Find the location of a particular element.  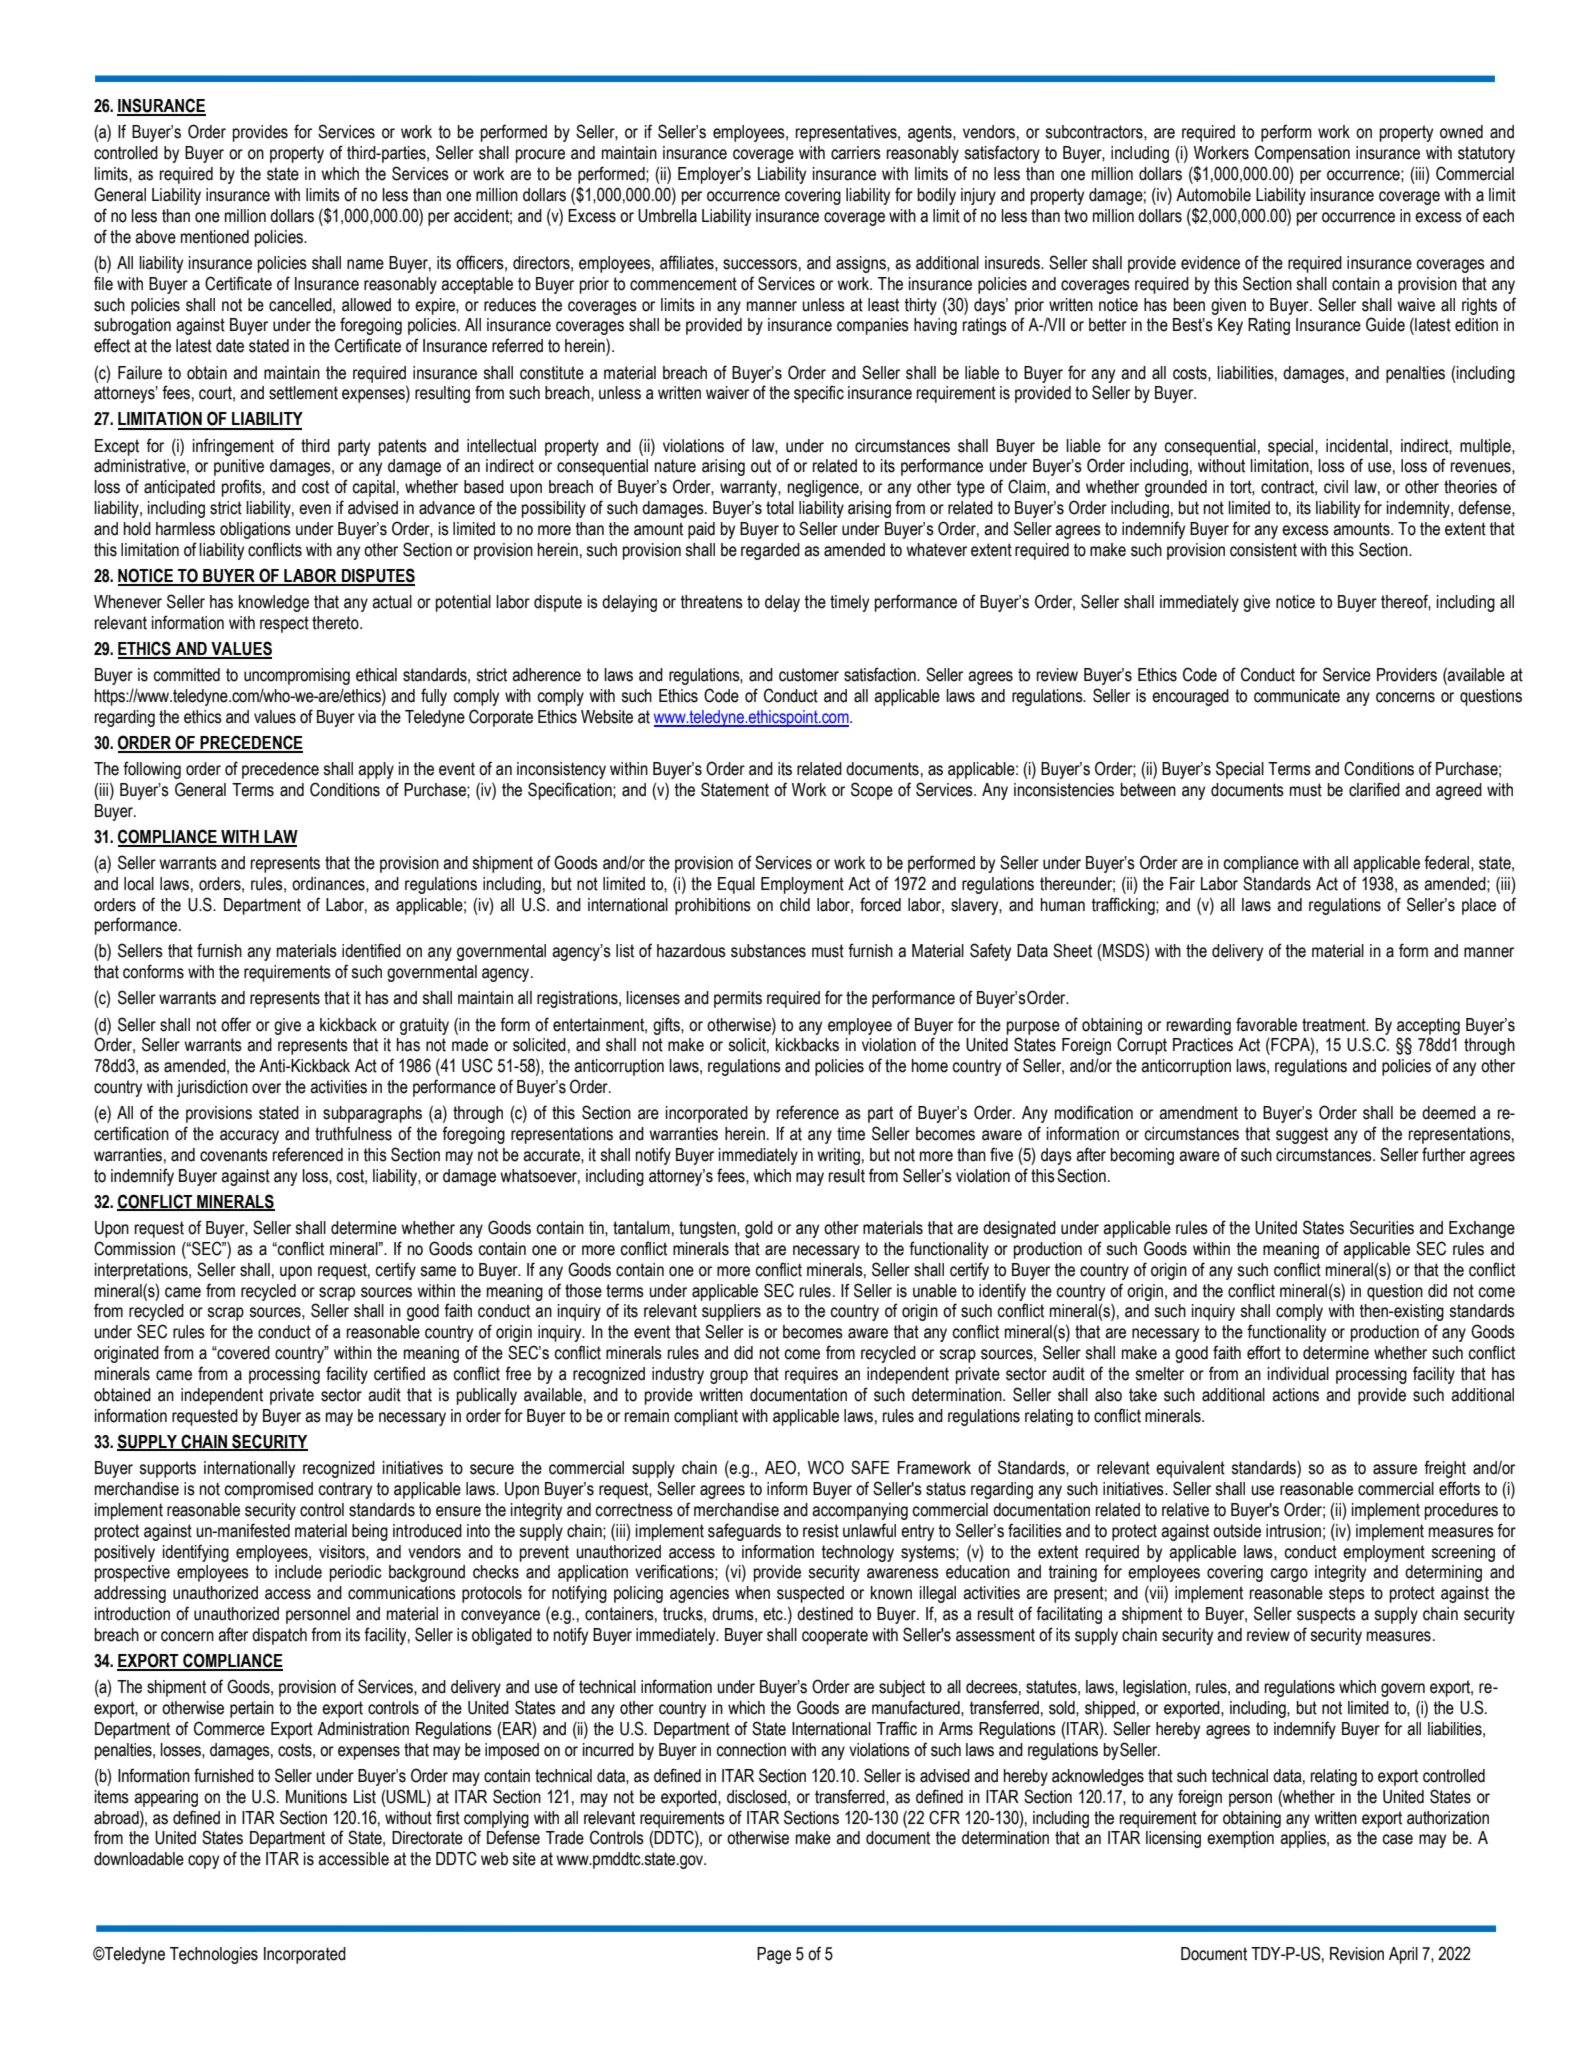

total is located at coordinates (780, 508).
